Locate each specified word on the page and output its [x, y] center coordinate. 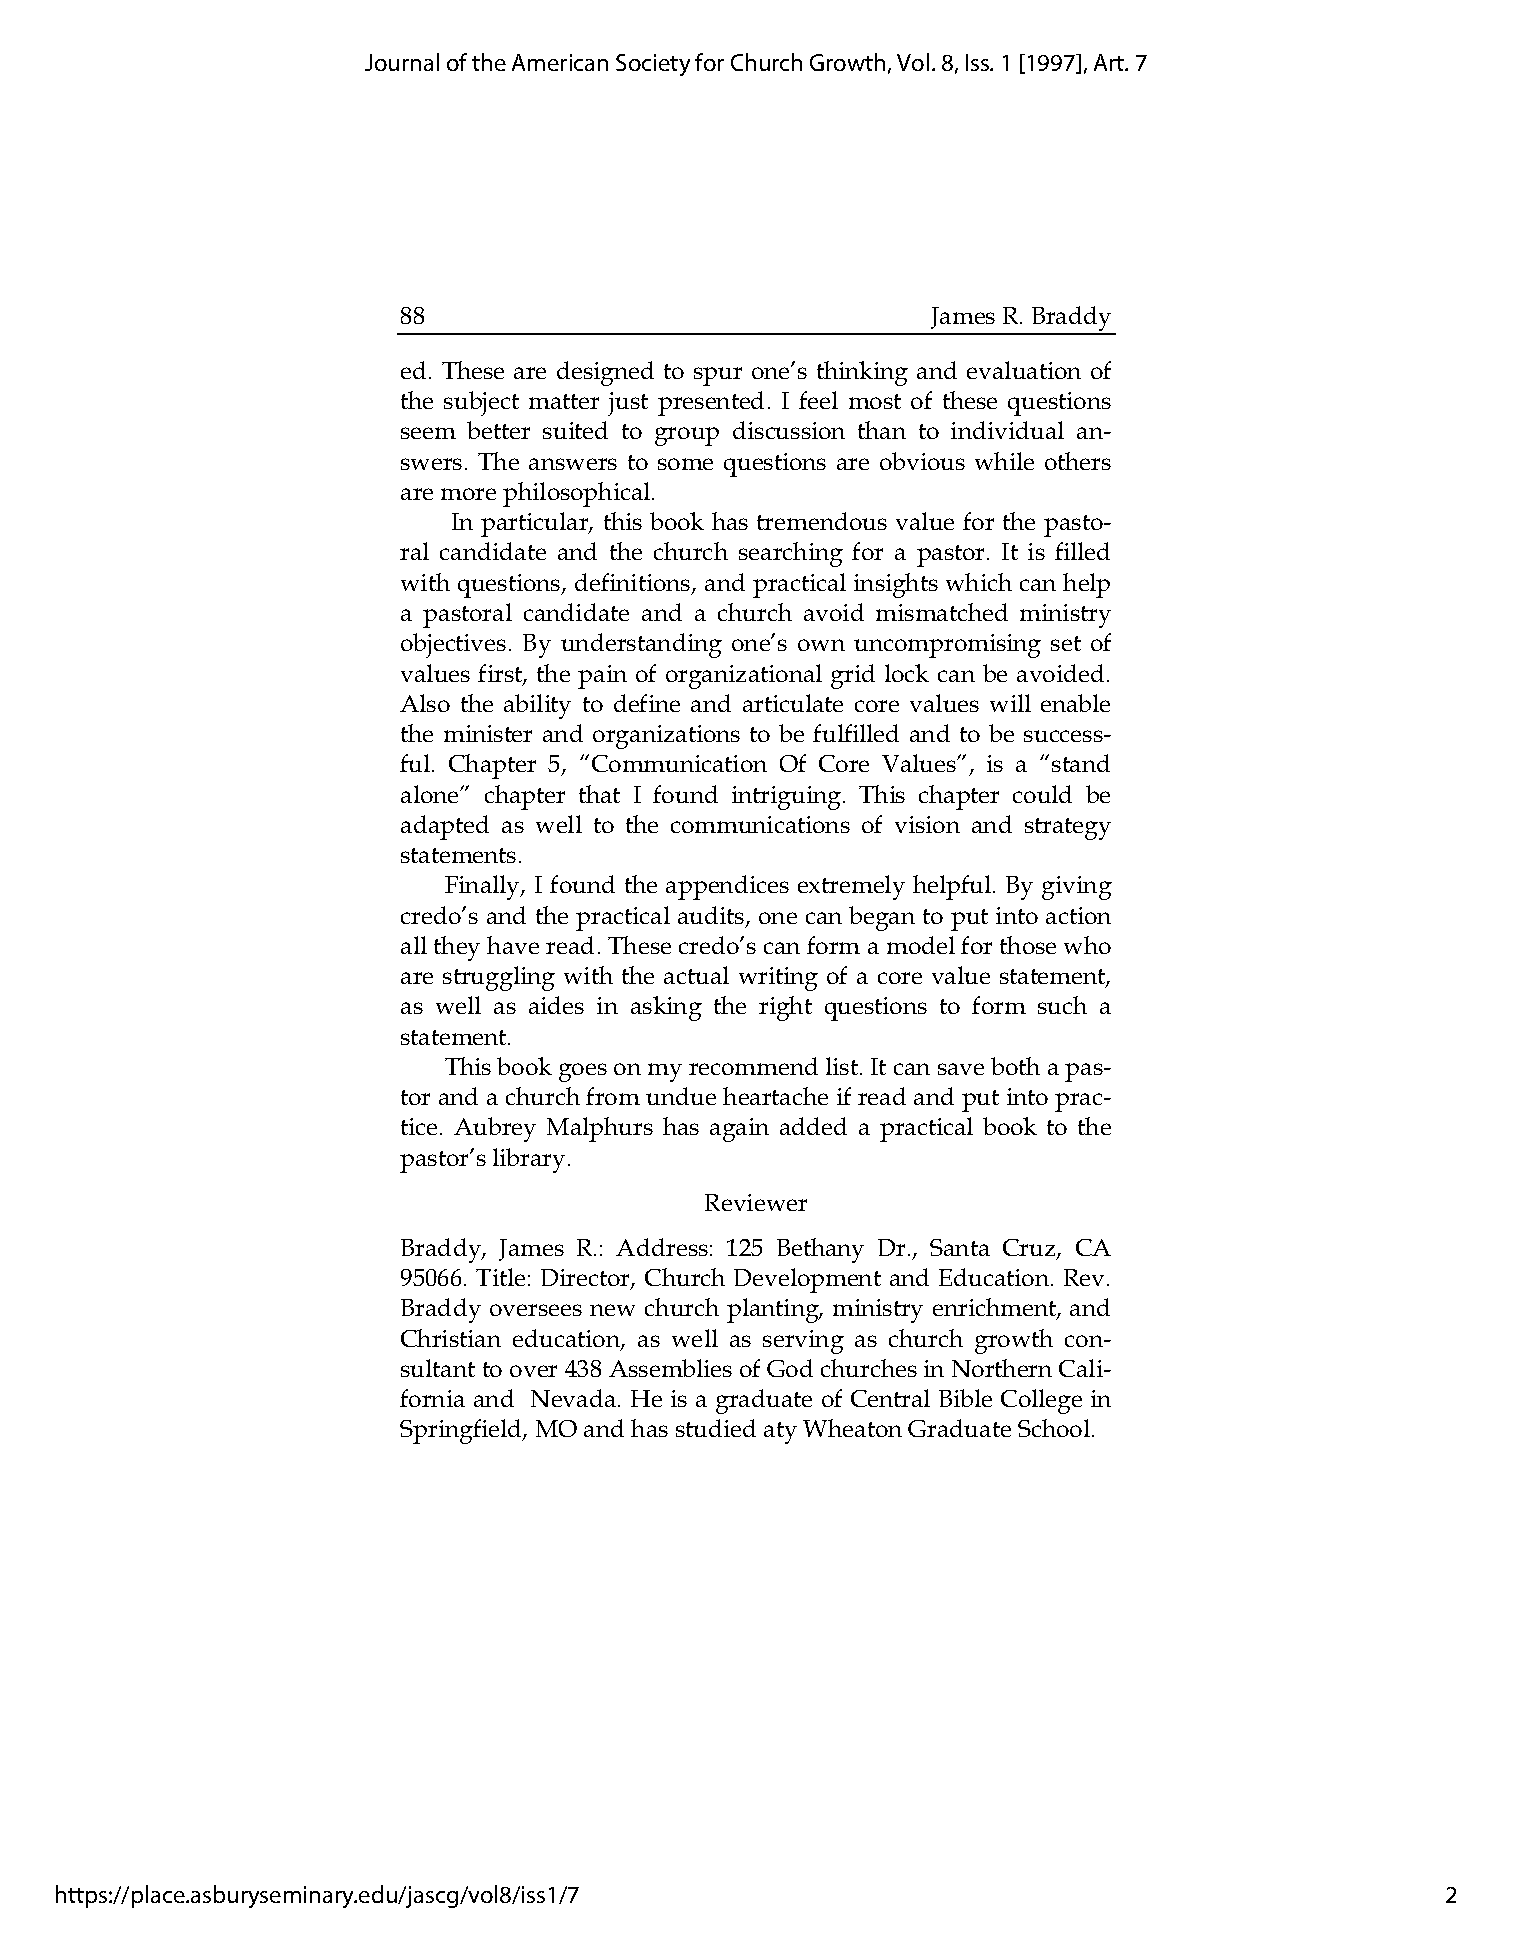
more [468, 494]
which [979, 582]
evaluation [1024, 370]
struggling [499, 978]
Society [653, 65]
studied [716, 1428]
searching [791, 554]
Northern [1002, 1368]
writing [778, 979]
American [560, 62]
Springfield [462, 1431]
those [1028, 945]
